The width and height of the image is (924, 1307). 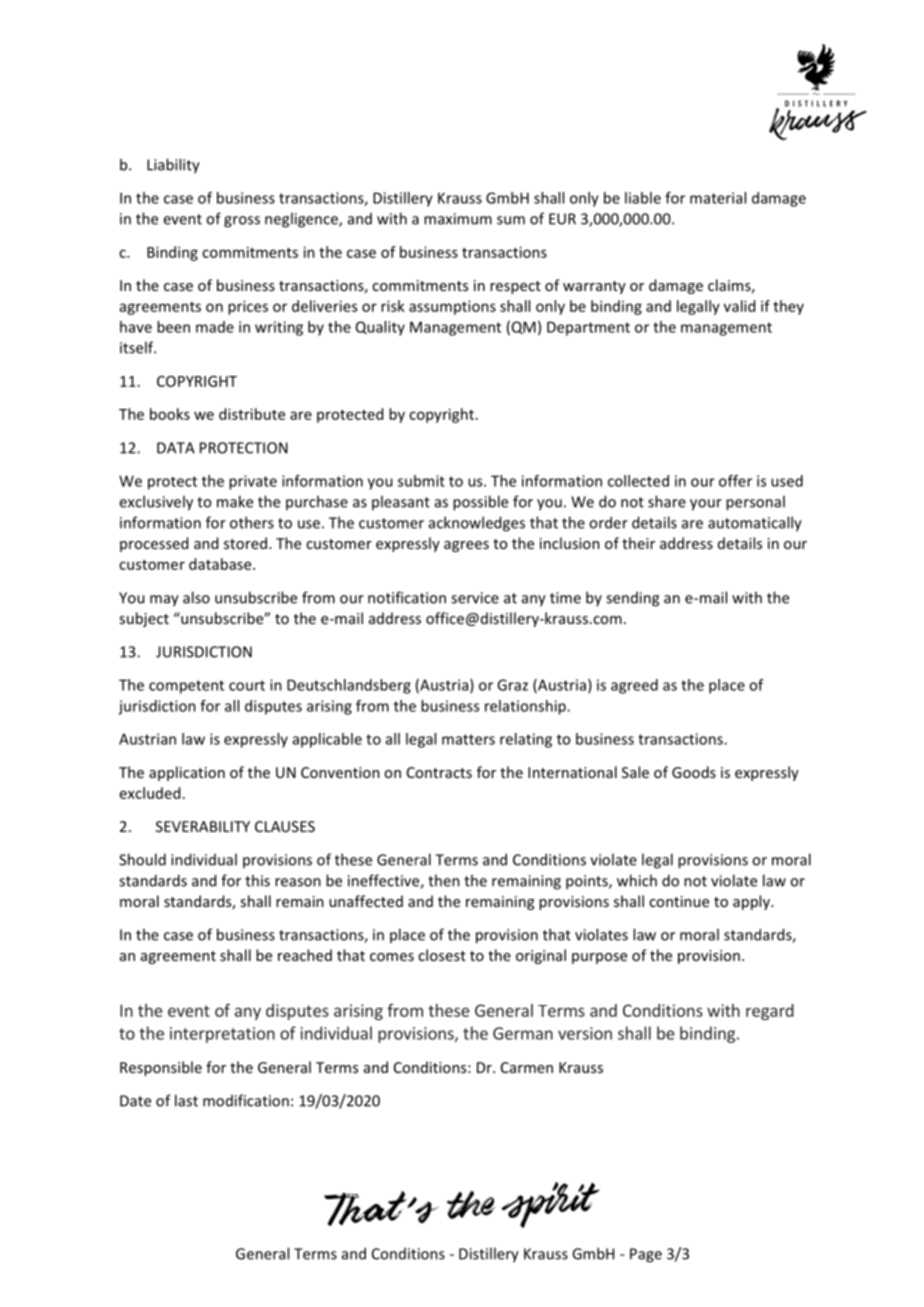 What do you see at coordinates (458, 219) in the image?
I see `maximum` at bounding box center [458, 219].
